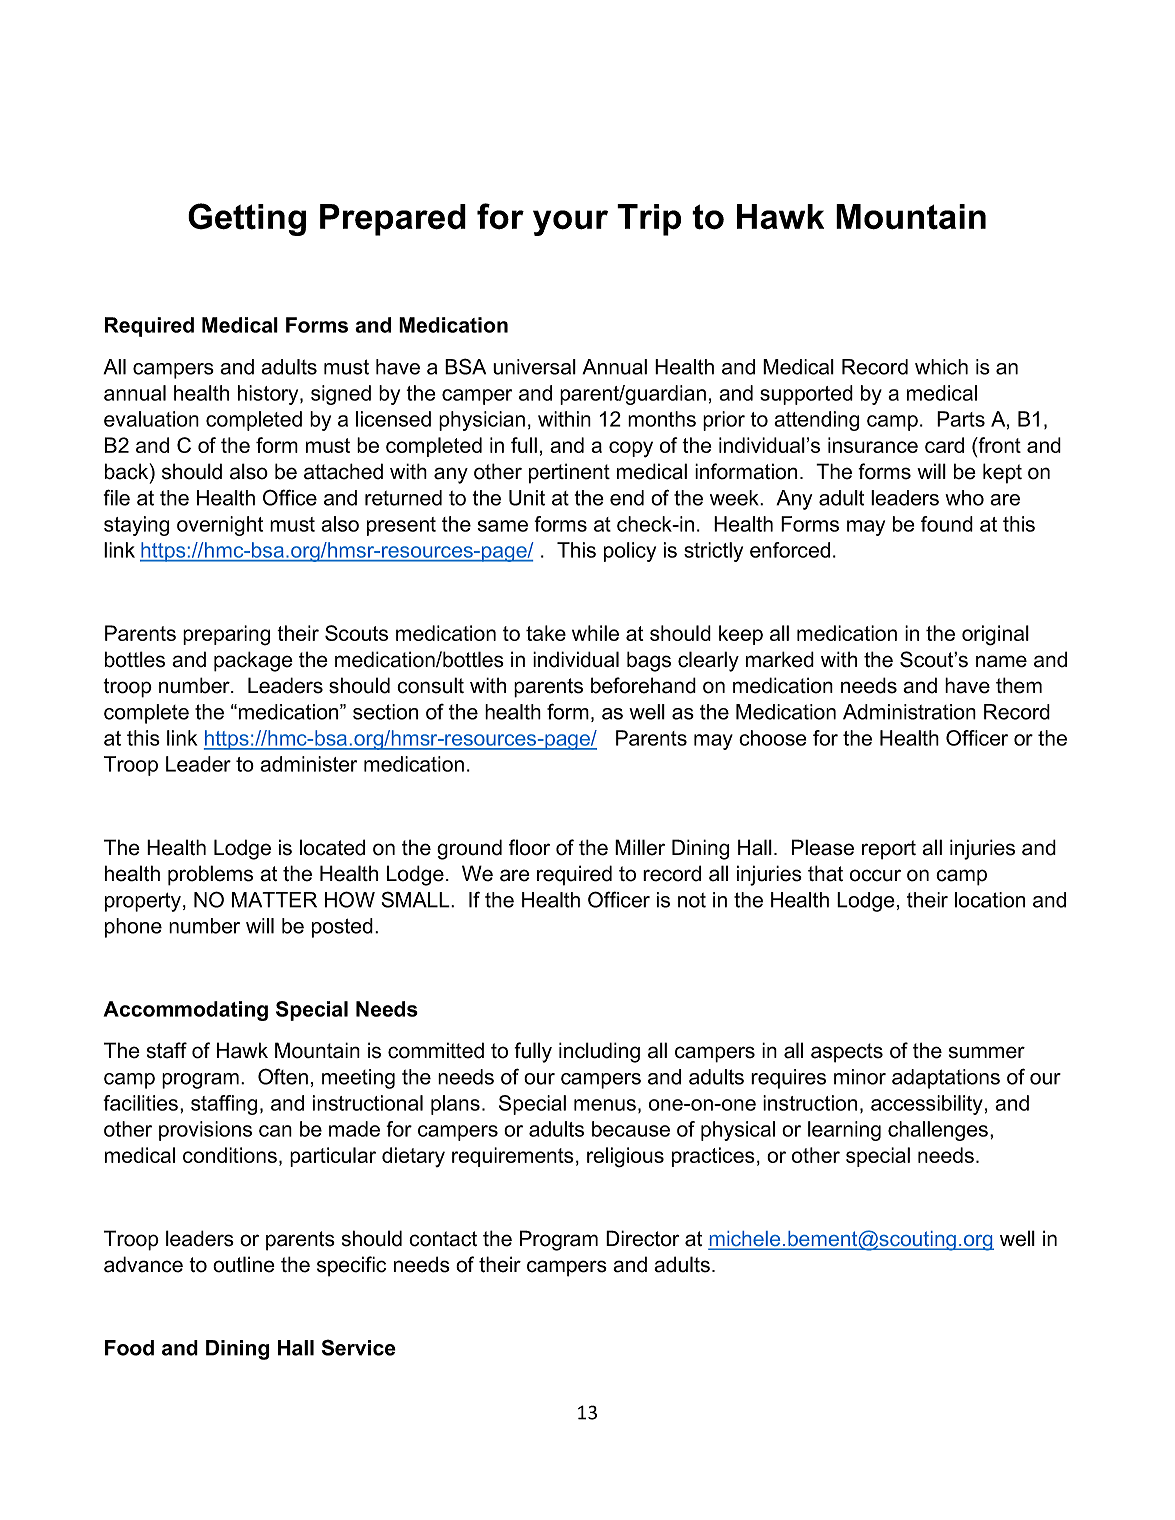 This screenshot has height=1520, width=1175. Describe the element at coordinates (599, 1052) in the screenshot. I see `including` at that location.
